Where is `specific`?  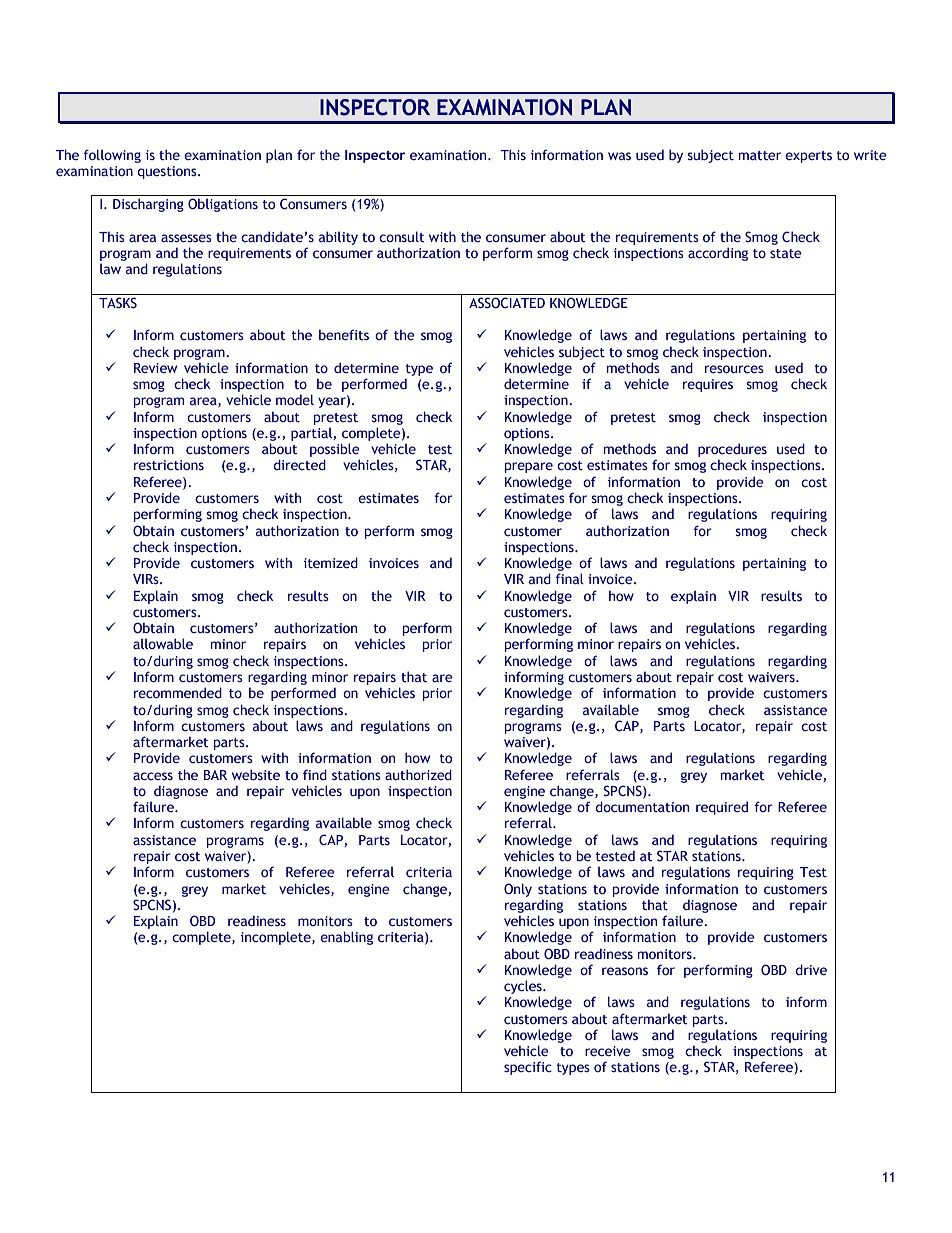 specific is located at coordinates (528, 1068).
